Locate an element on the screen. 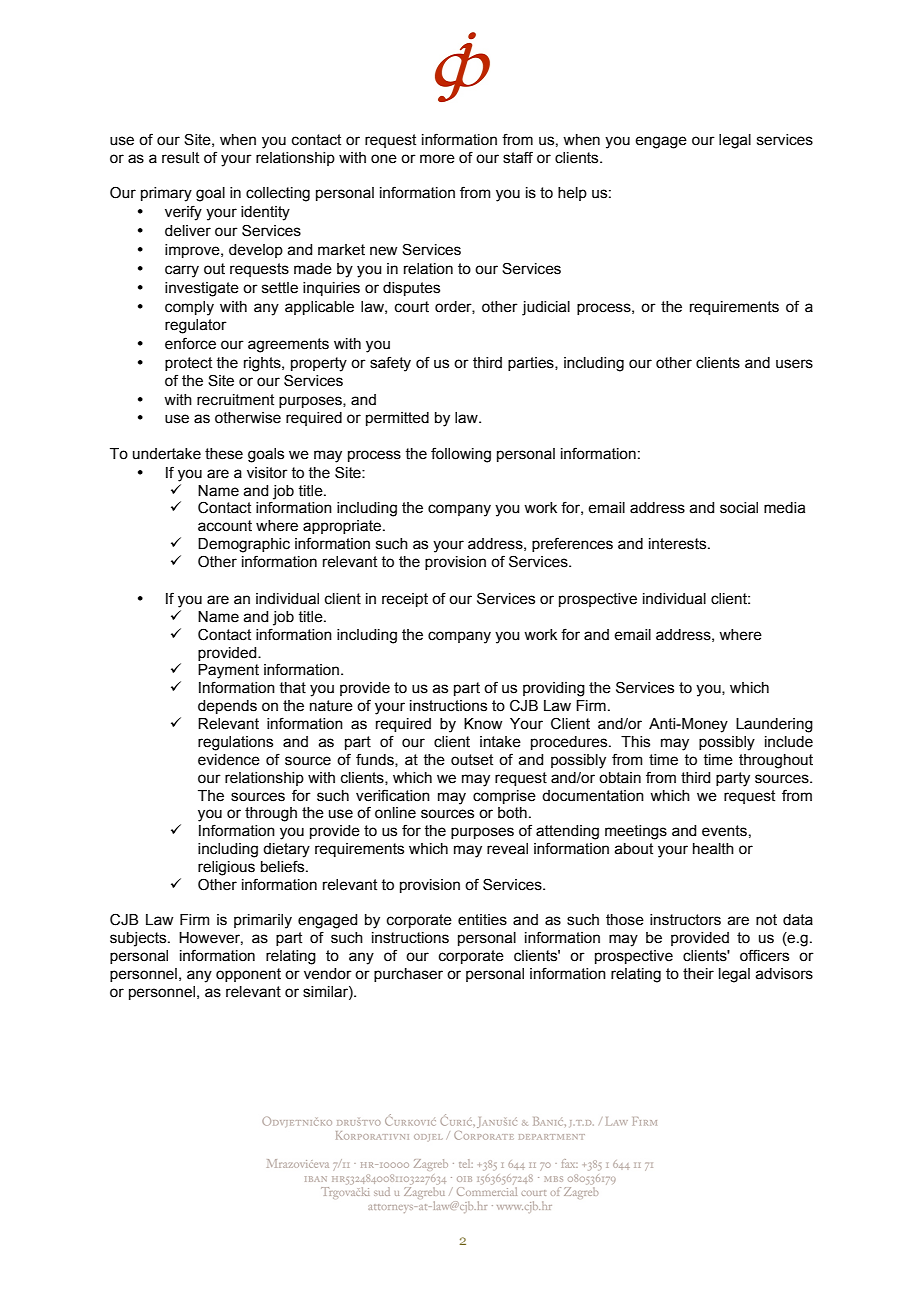 The image size is (924, 1308). result is located at coordinates (180, 158).
